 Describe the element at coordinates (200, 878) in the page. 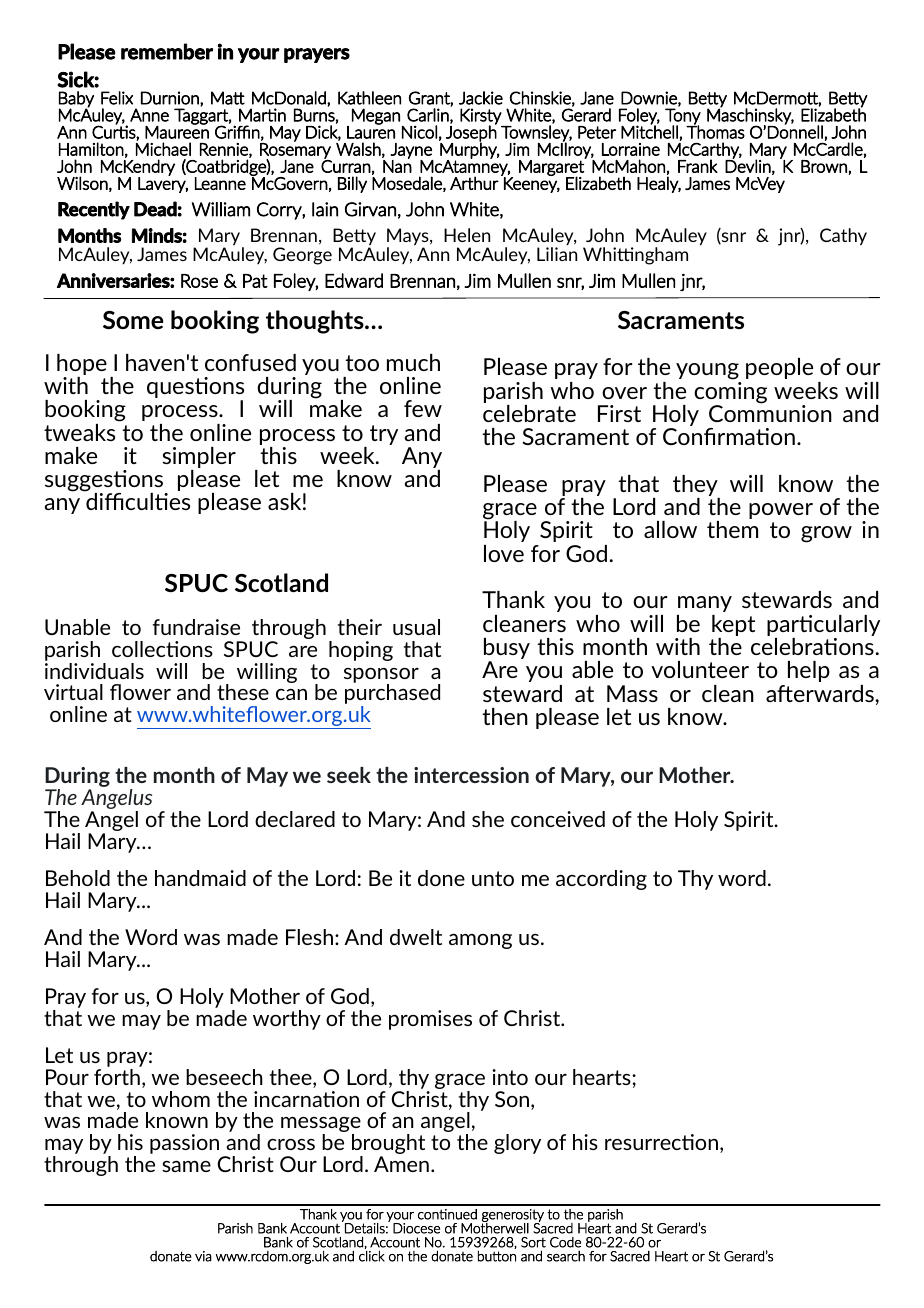

I see `handmaid` at that location.
